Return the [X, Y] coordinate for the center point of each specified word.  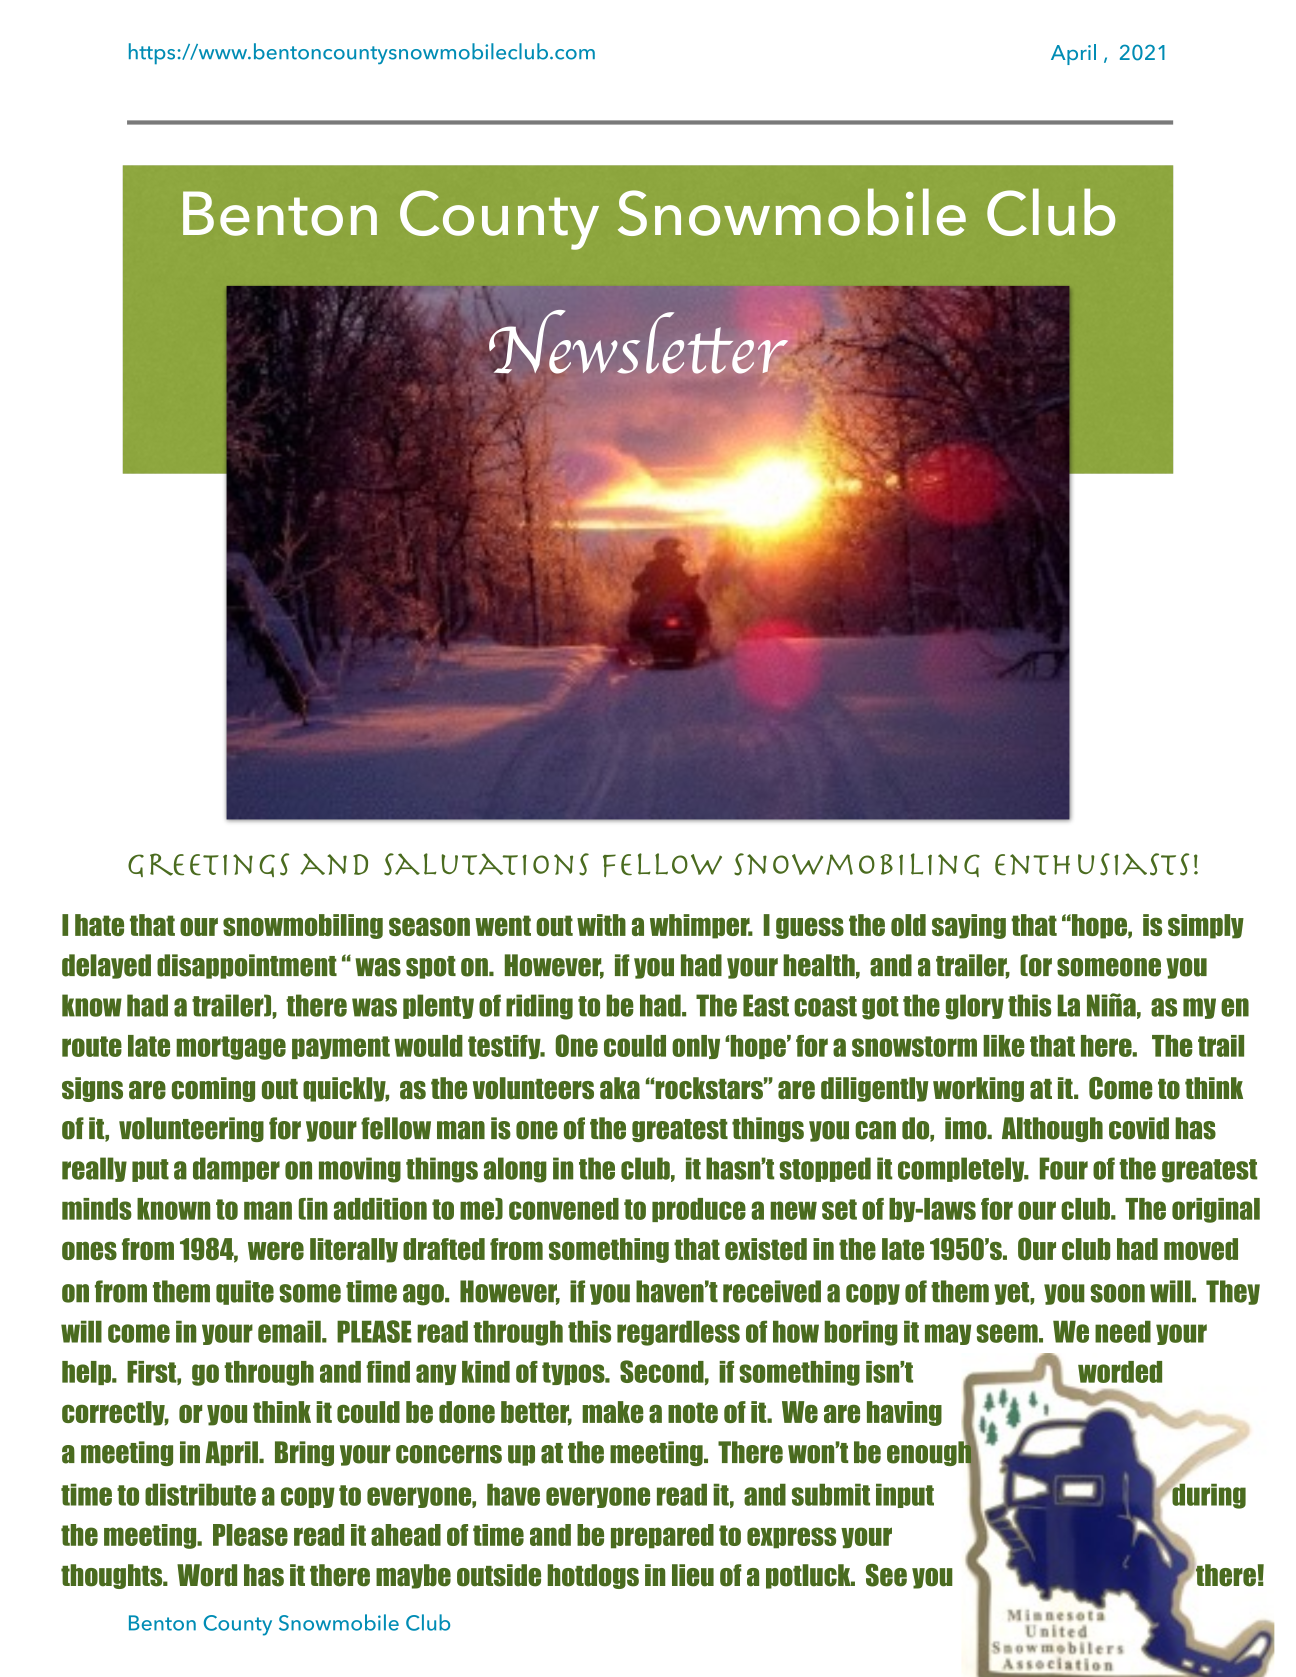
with [601, 925]
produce [699, 1210]
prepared [662, 1536]
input [905, 1496]
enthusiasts [1092, 864]
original [1216, 1210]
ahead [406, 1535]
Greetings [208, 865]
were [276, 1250]
